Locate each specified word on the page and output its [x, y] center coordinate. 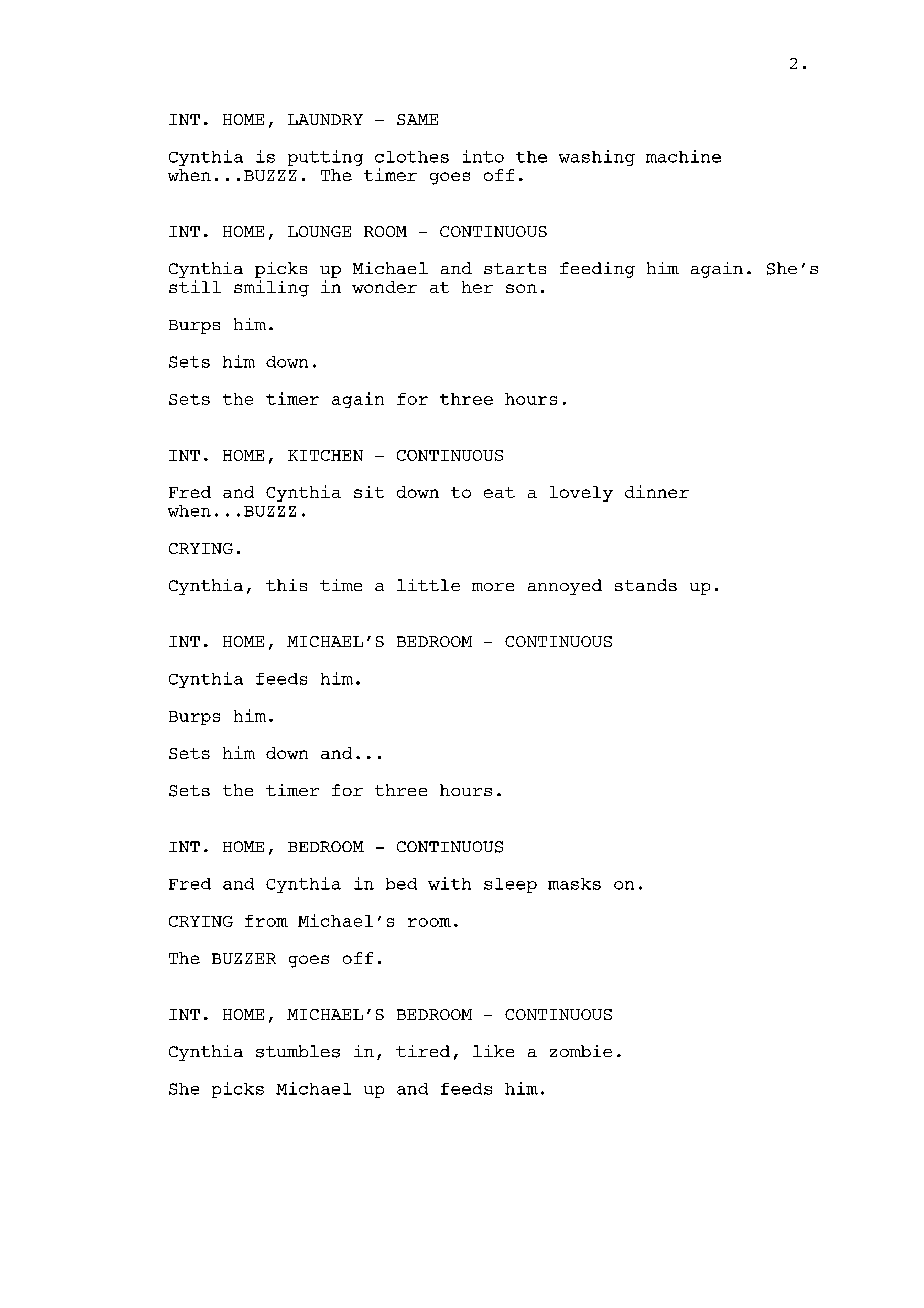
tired [423, 1051]
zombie [581, 1051]
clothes [412, 157]
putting [325, 158]
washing [597, 158]
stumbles [298, 1051]
